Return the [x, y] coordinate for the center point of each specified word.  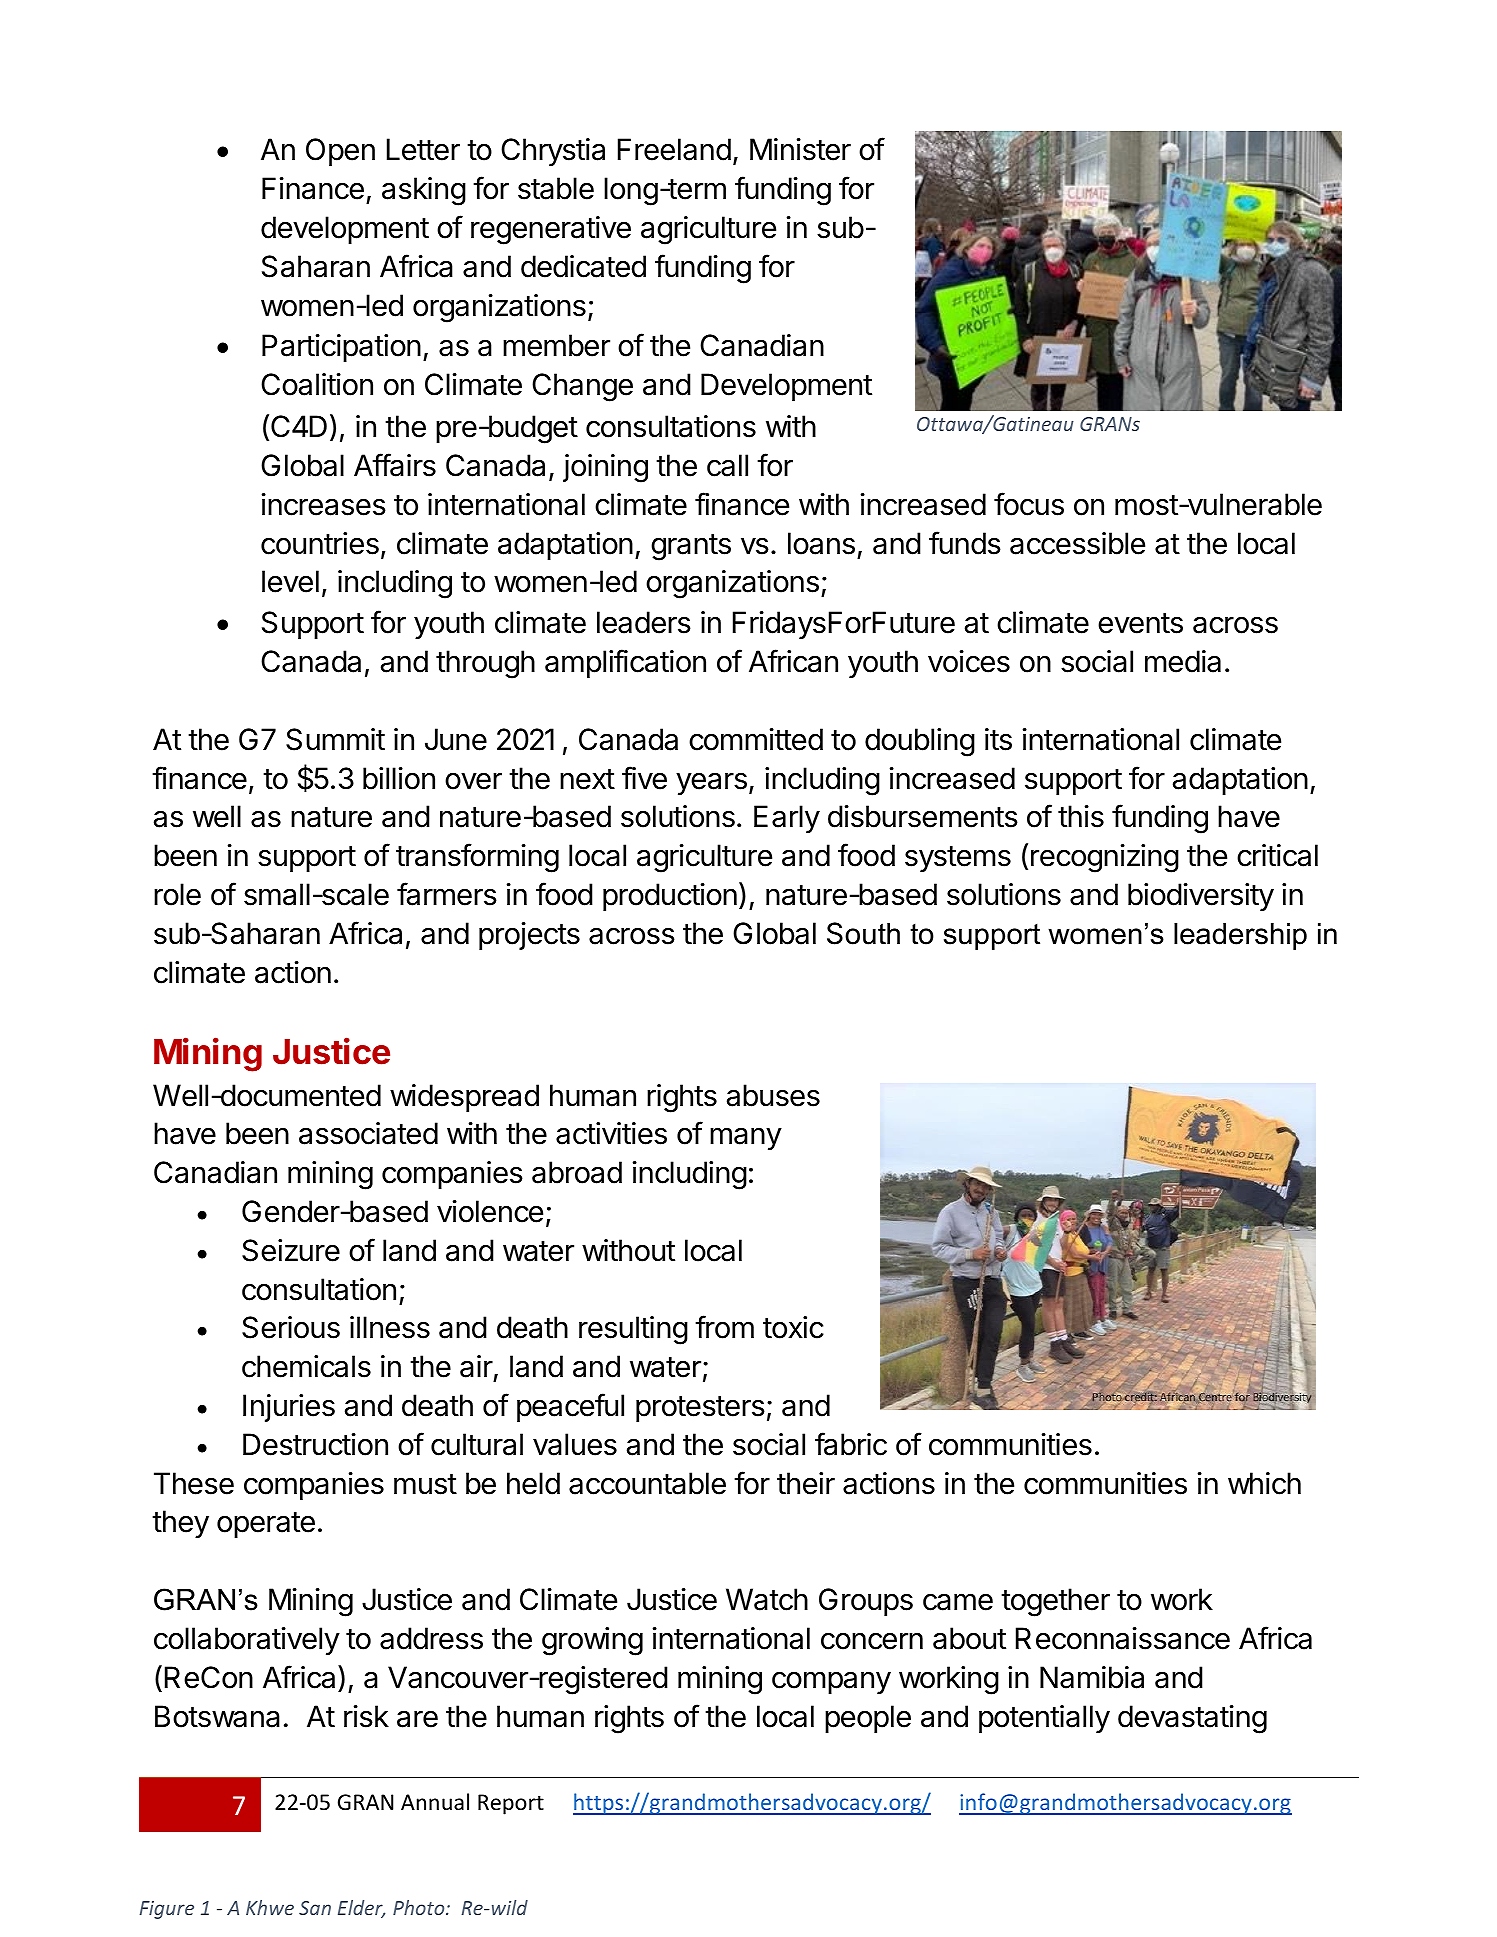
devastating [1192, 1719]
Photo [420, 1907]
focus [1029, 504]
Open [340, 152]
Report [511, 1804]
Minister [800, 149]
